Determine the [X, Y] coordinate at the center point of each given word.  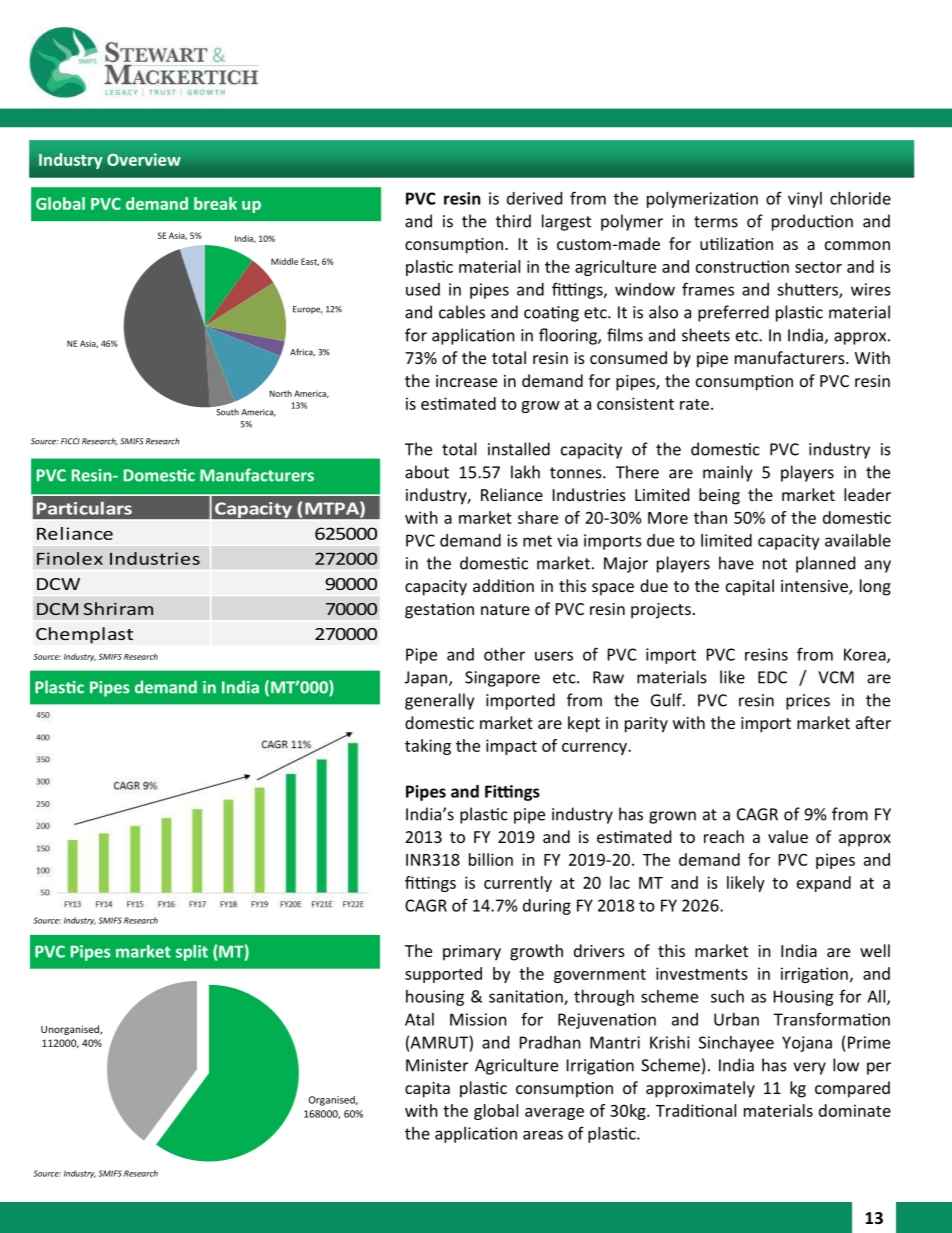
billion [491, 859]
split [192, 953]
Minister [437, 1065]
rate [694, 404]
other [504, 654]
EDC [772, 677]
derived [534, 198]
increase [466, 381]
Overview [144, 159]
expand [824, 884]
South [226, 411]
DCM [57, 609]
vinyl [805, 200]
